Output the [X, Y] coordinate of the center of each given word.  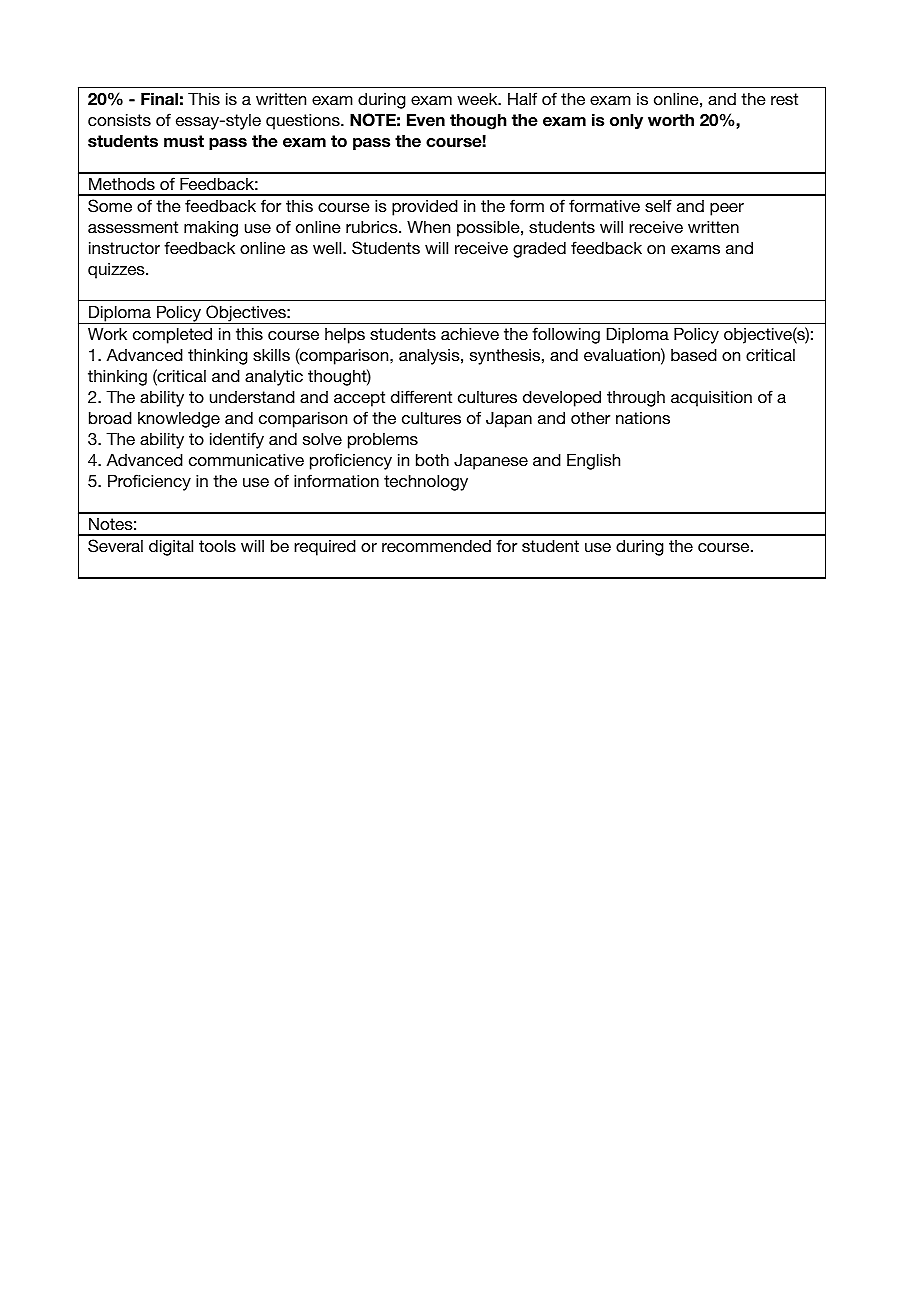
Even [426, 120]
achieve [470, 334]
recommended [436, 546]
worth [671, 120]
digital [171, 548]
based [694, 355]
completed [172, 336]
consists [119, 120]
